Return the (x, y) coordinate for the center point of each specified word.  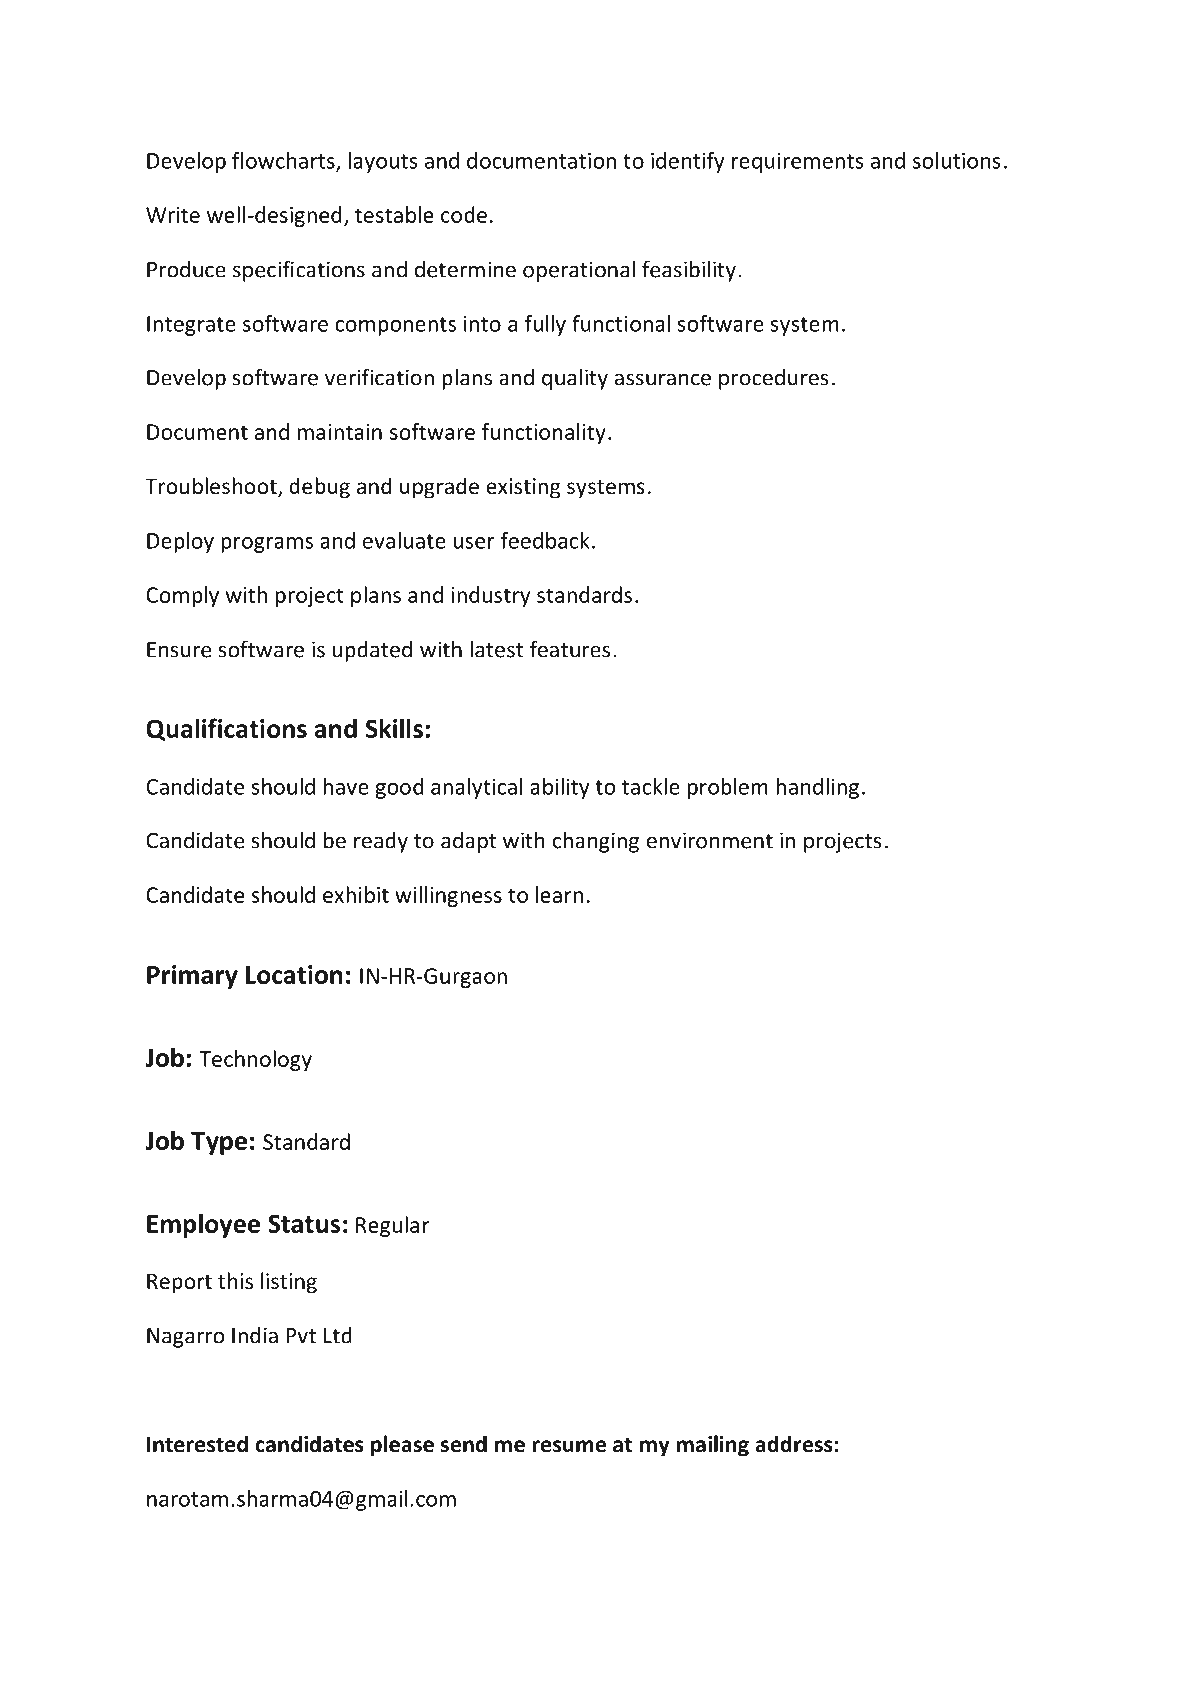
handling (818, 788)
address (794, 1444)
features (570, 649)
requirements (798, 163)
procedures (774, 379)
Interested (197, 1444)
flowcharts (284, 161)
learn (559, 894)
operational (579, 271)
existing (523, 488)
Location (294, 974)
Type (219, 1143)
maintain (340, 432)
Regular (393, 1226)
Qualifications (226, 729)
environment (710, 840)
